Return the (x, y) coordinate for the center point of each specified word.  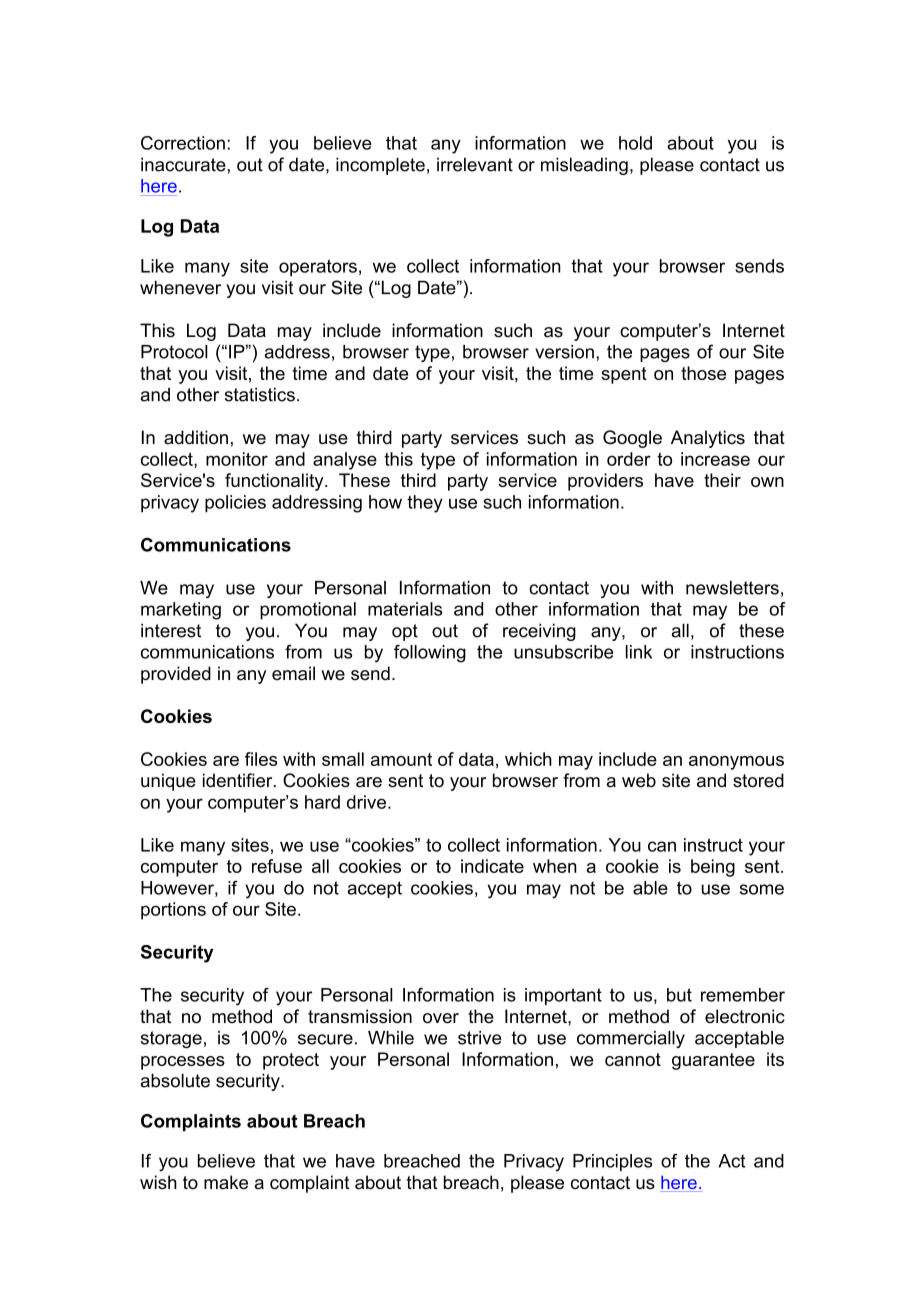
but (679, 995)
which (528, 759)
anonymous (736, 763)
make (226, 1182)
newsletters (732, 588)
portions (173, 911)
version (564, 352)
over (441, 1018)
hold (635, 143)
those (703, 373)
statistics (260, 394)
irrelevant (475, 164)
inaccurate (184, 164)
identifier (239, 780)
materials (405, 609)
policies (235, 504)
